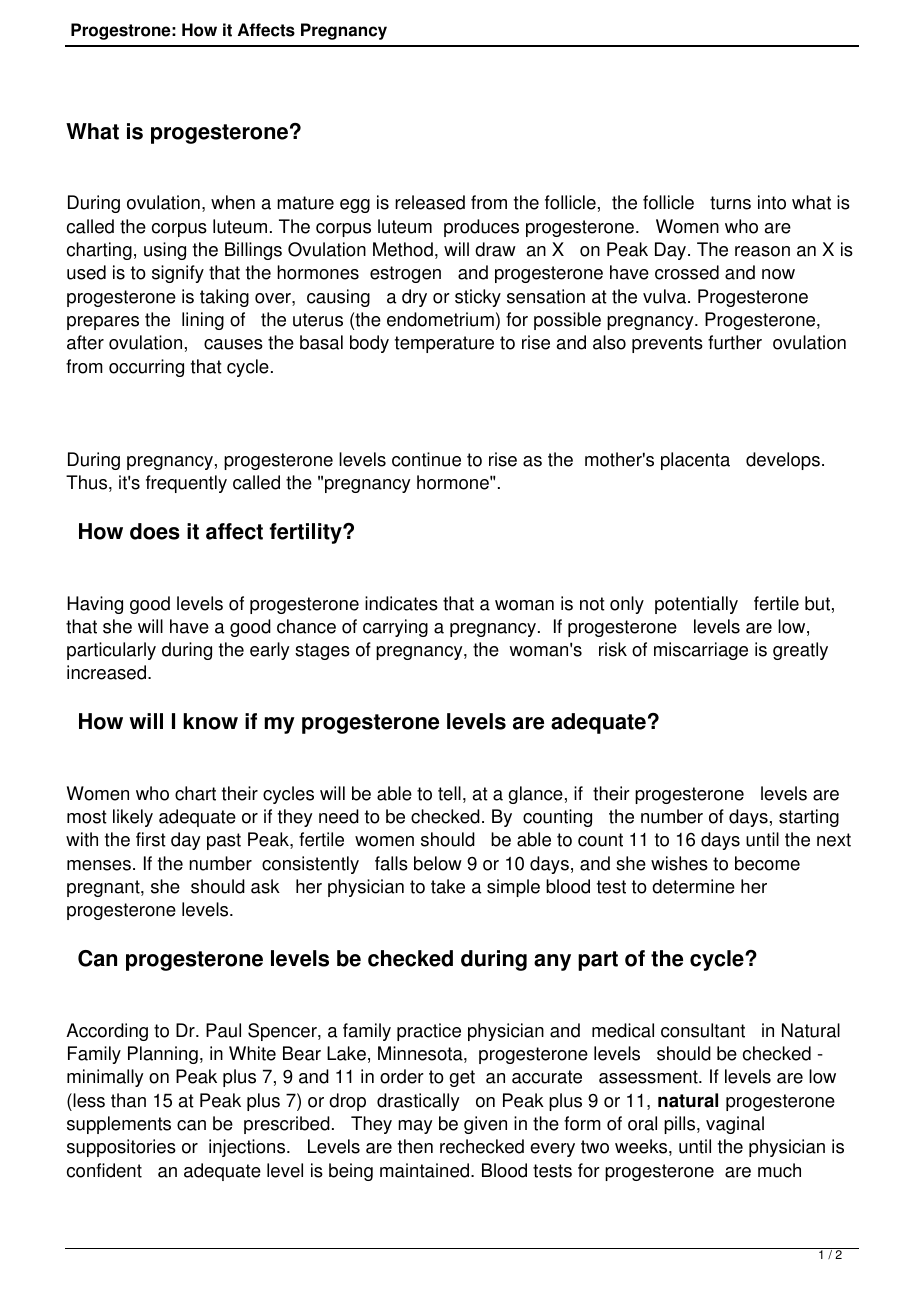 Image resolution: width=924 pixels, height=1308 pixels. What do you see at coordinates (701, 651) in the screenshot?
I see `miscarriage` at bounding box center [701, 651].
